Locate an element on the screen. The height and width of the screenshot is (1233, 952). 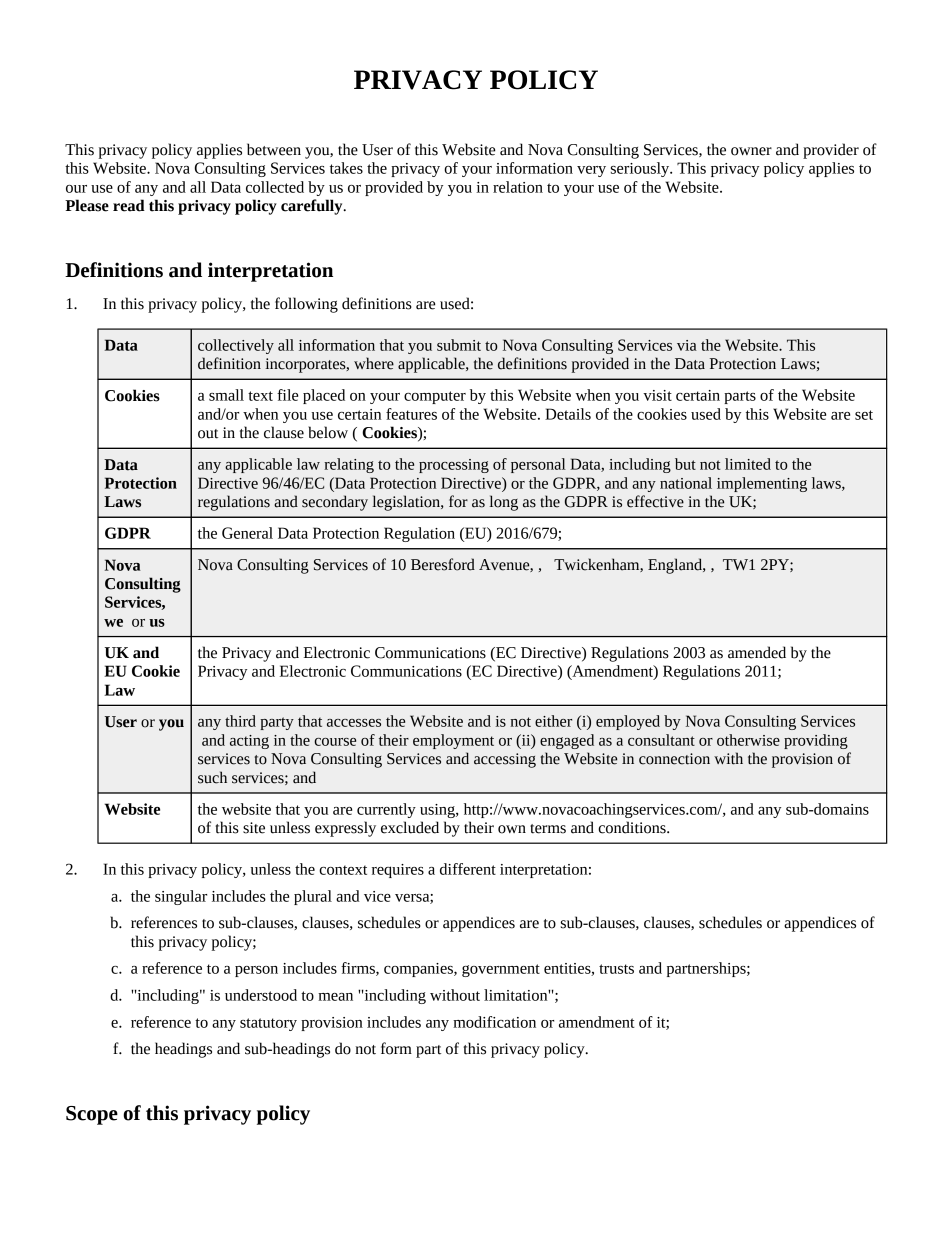
read is located at coordinates (129, 205).
